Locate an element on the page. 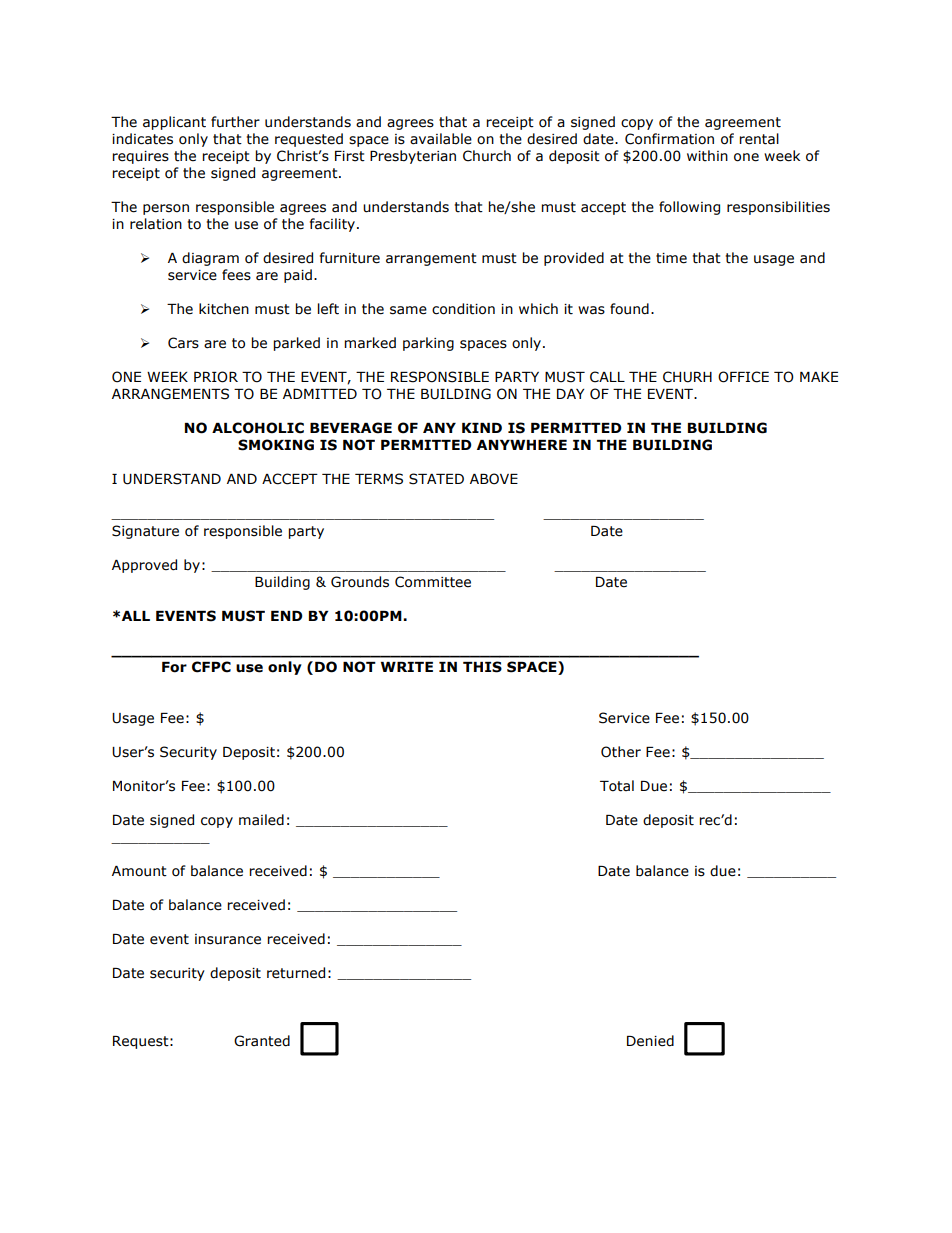 Image resolution: width=952 pixels, height=1233 pixels. Denied is located at coordinates (650, 1041).
